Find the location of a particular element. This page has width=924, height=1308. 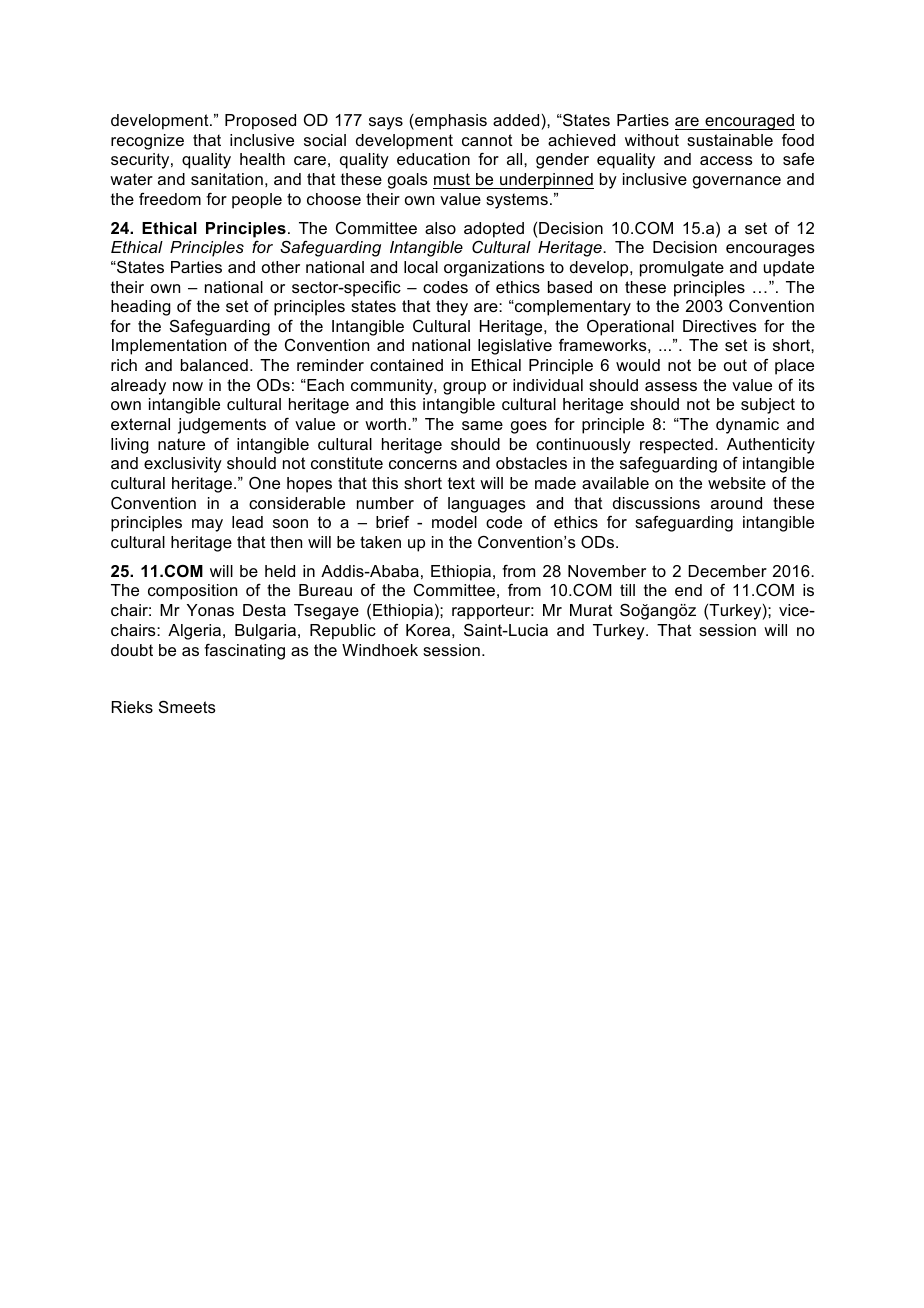

heading is located at coordinates (141, 308).
